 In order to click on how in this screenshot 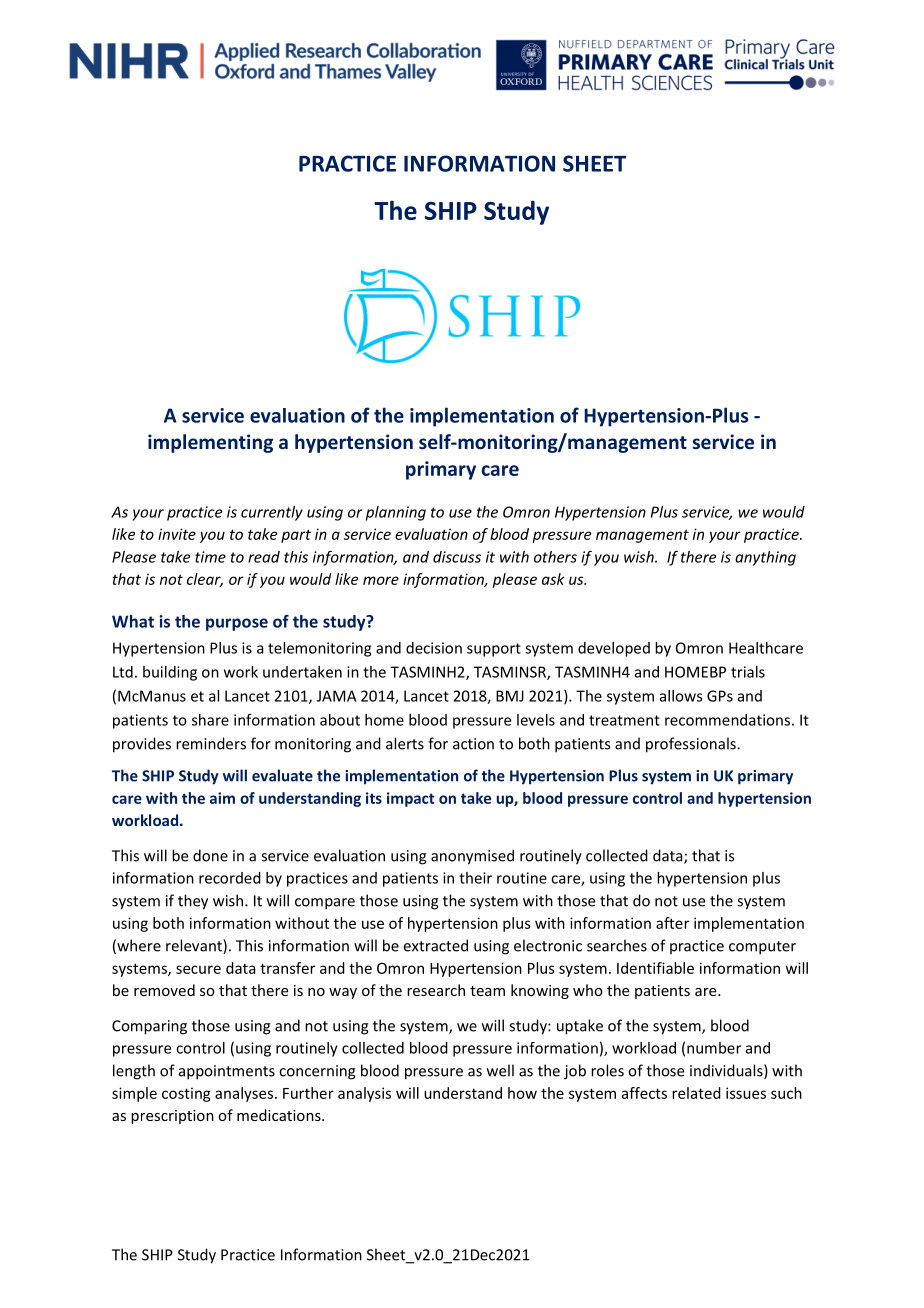, I will do `click(522, 1093)`.
